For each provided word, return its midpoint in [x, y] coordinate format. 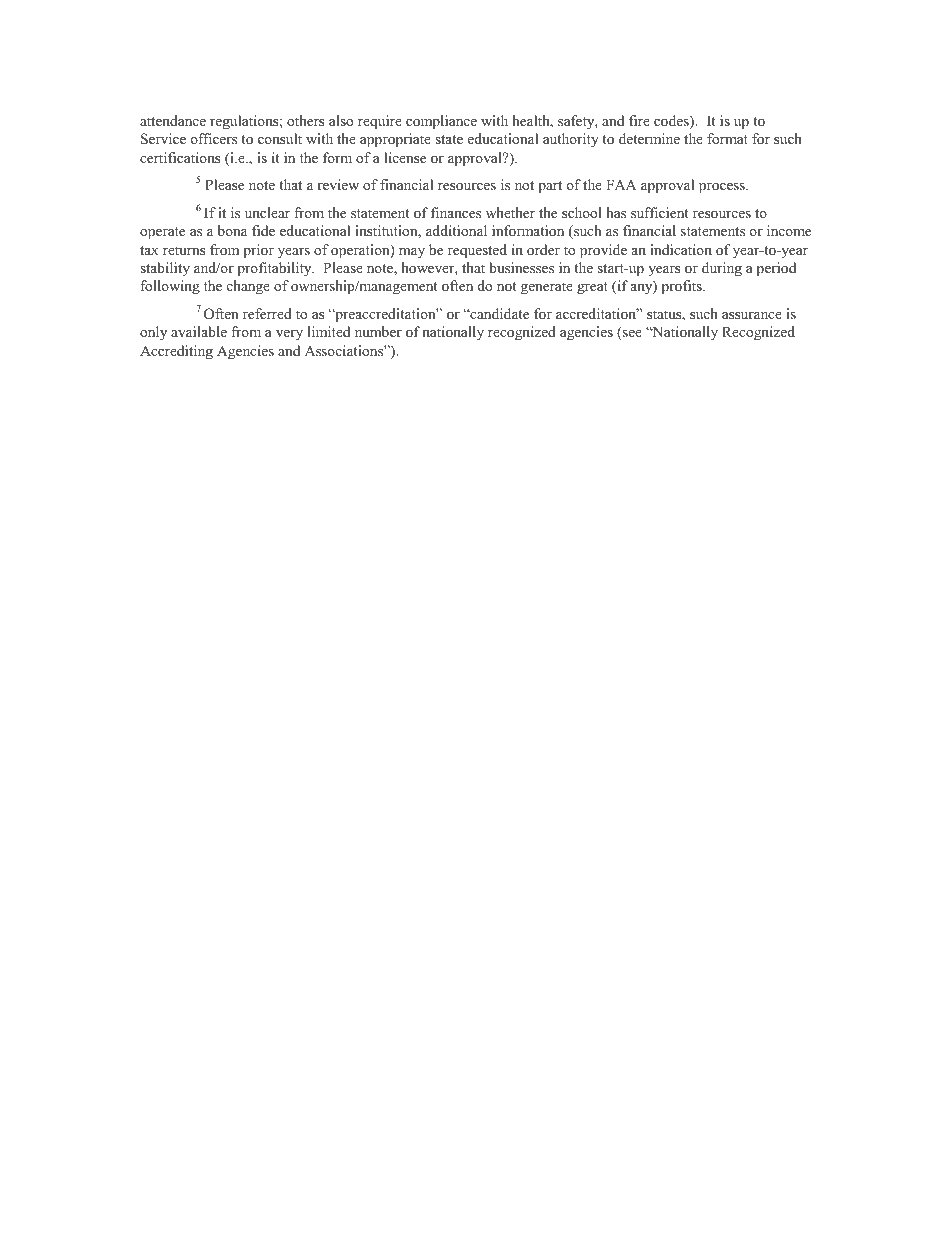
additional [456, 230]
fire [639, 120]
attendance [173, 120]
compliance [441, 122]
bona [232, 230]
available [199, 331]
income [789, 230]
